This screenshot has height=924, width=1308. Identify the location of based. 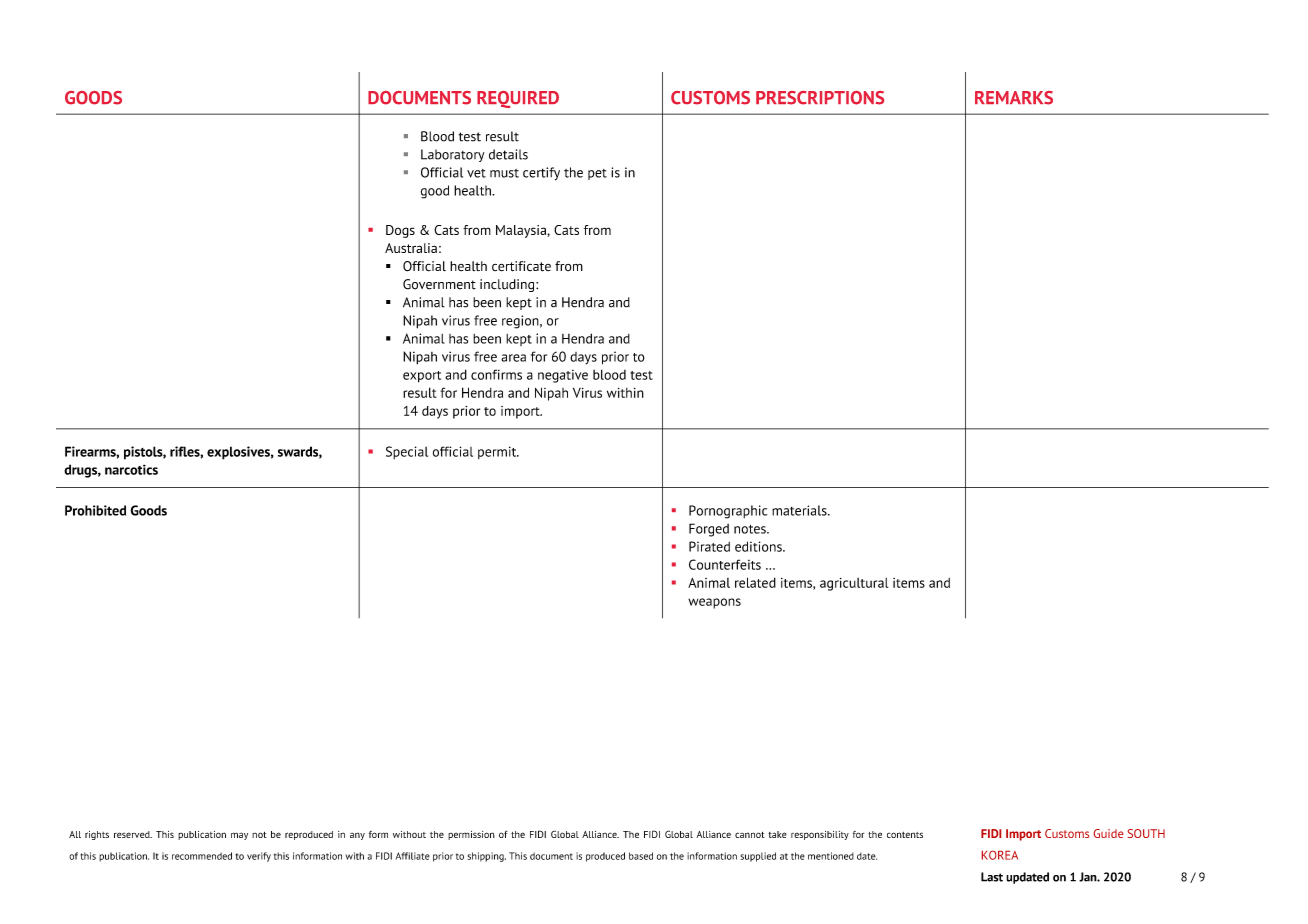
(641, 856).
